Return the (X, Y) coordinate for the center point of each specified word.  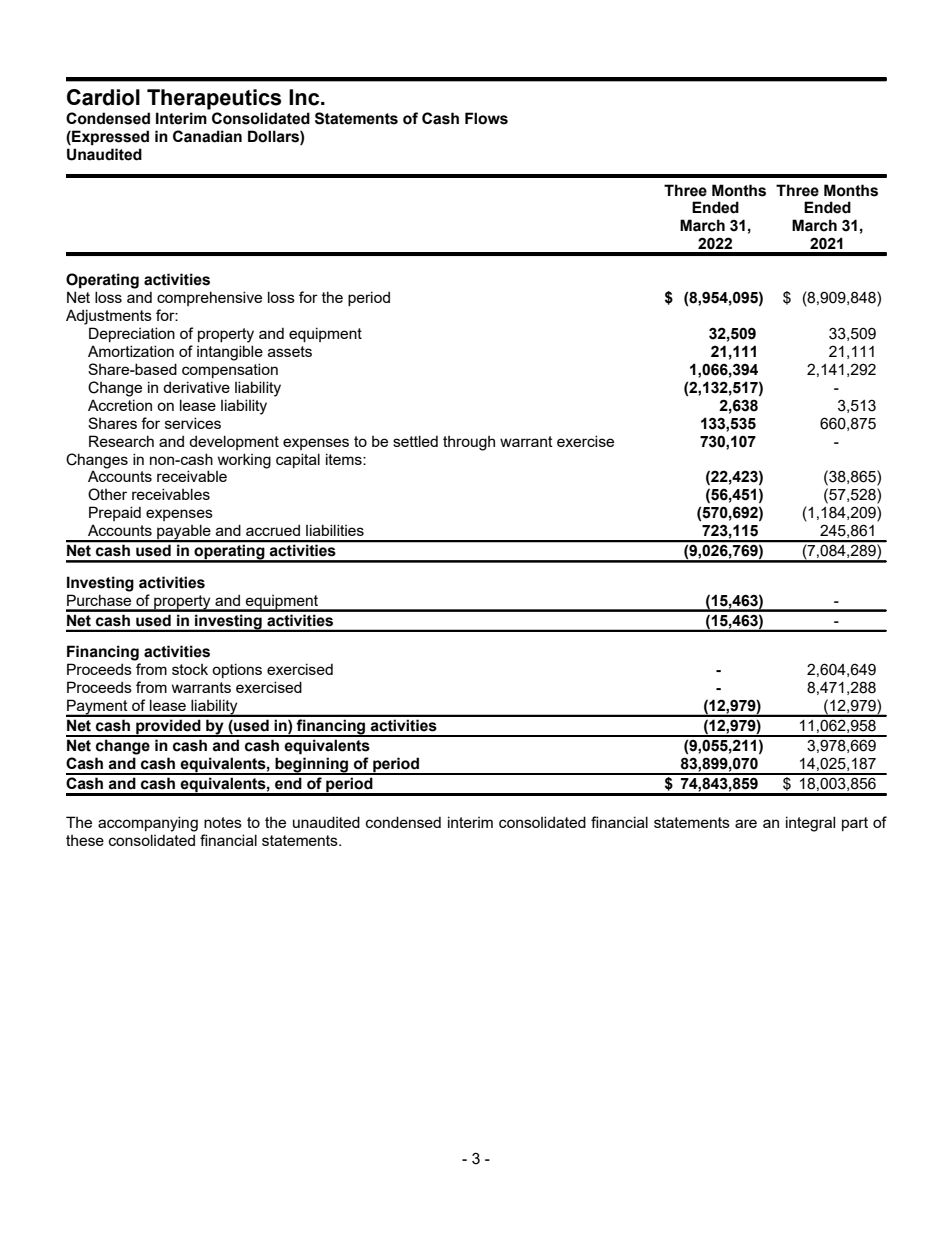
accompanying (148, 824)
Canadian (207, 136)
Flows (486, 118)
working (244, 461)
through (469, 443)
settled (415, 441)
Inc (305, 97)
